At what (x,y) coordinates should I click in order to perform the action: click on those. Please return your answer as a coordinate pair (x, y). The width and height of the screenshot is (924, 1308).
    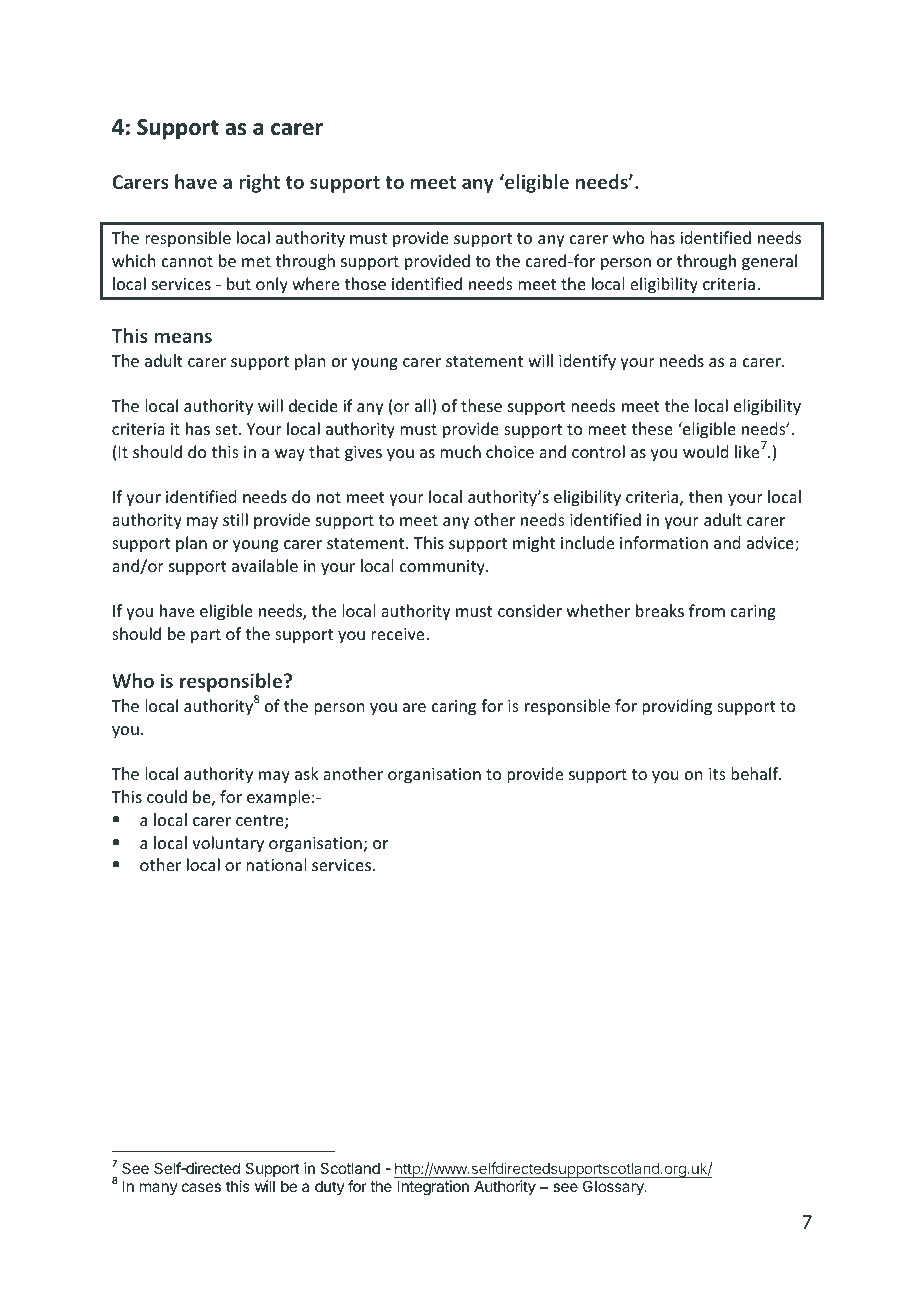
    Looking at the image, I should click on (365, 283).
